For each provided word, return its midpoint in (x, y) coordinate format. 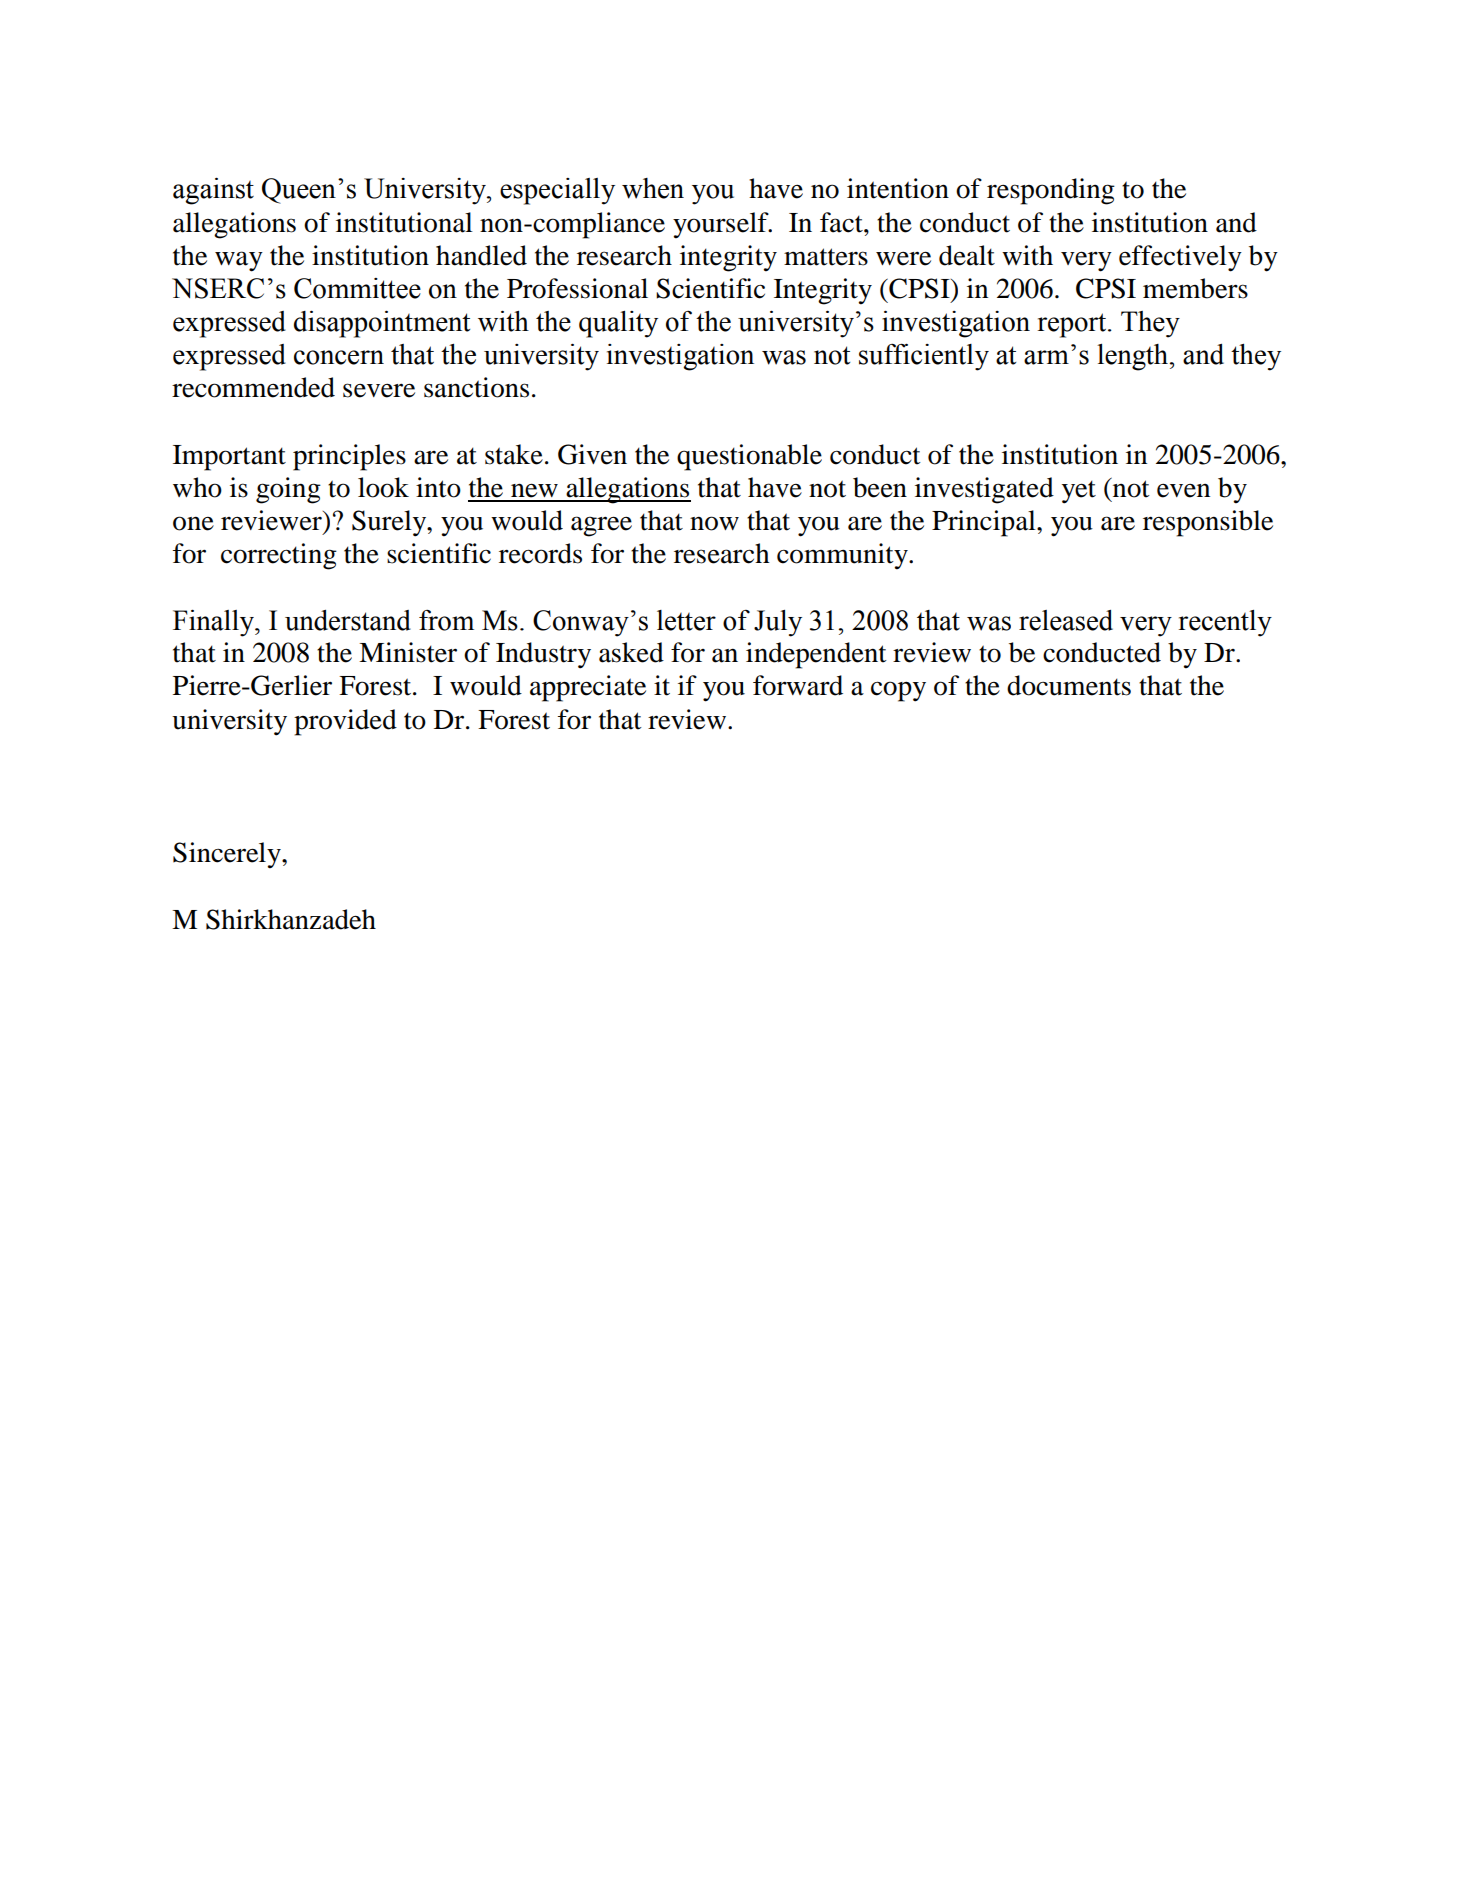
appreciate (588, 688)
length (1134, 357)
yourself (722, 225)
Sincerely (228, 855)
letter (686, 620)
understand (348, 620)
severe (379, 390)
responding (1051, 191)
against (213, 191)
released (1066, 620)
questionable (749, 457)
